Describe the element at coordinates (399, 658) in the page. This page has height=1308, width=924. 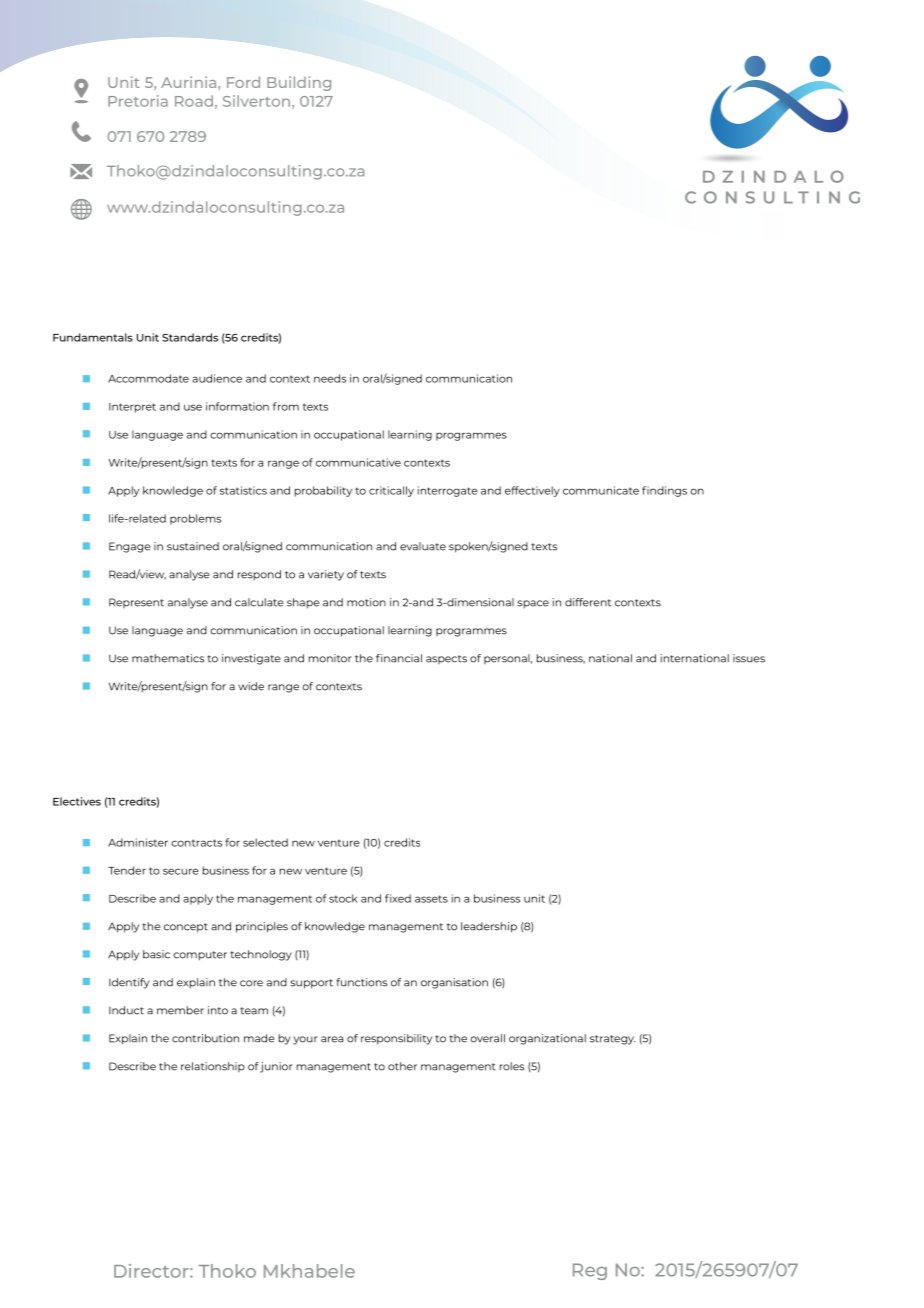
I see `financial` at that location.
